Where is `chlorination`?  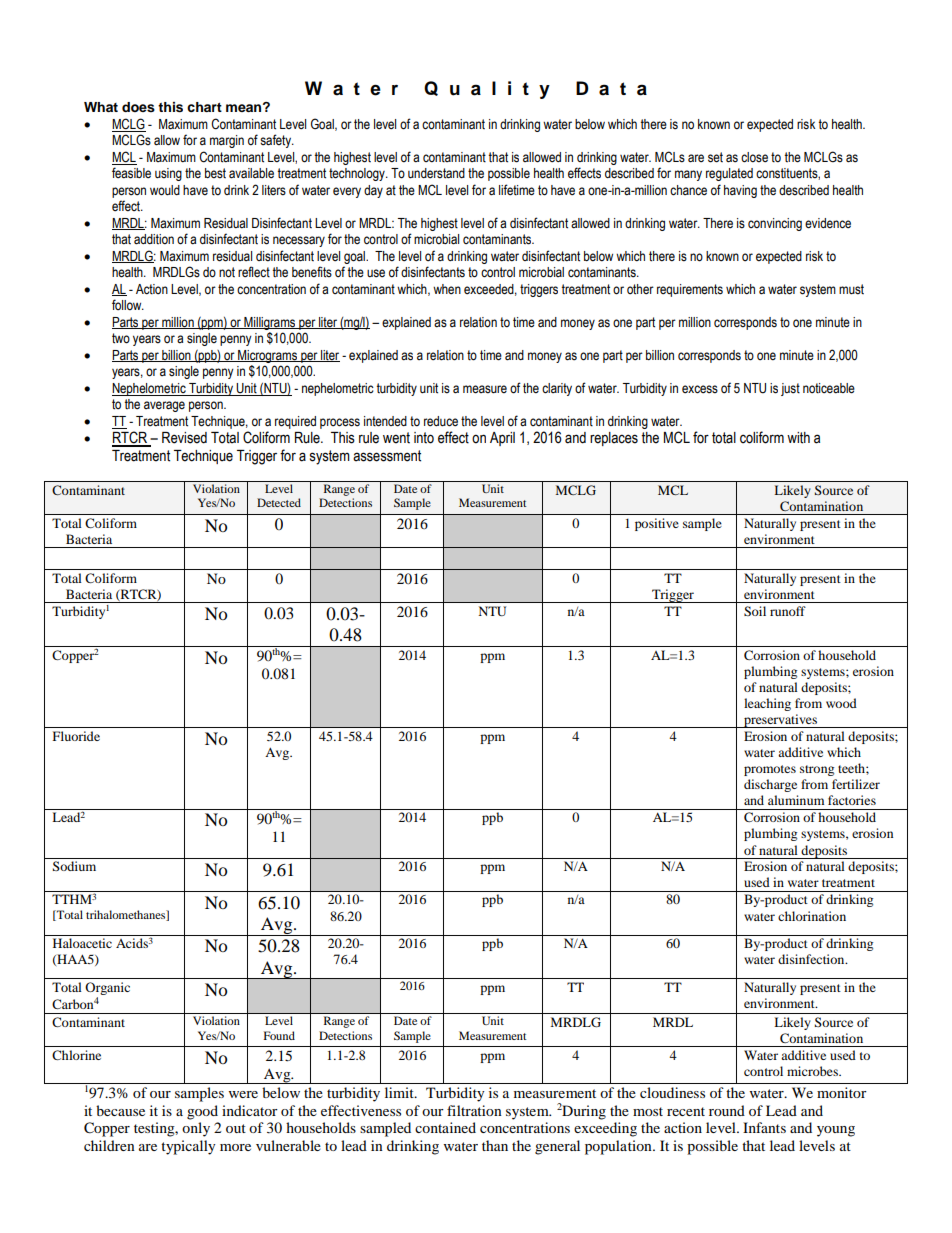 chlorination is located at coordinates (812, 916).
